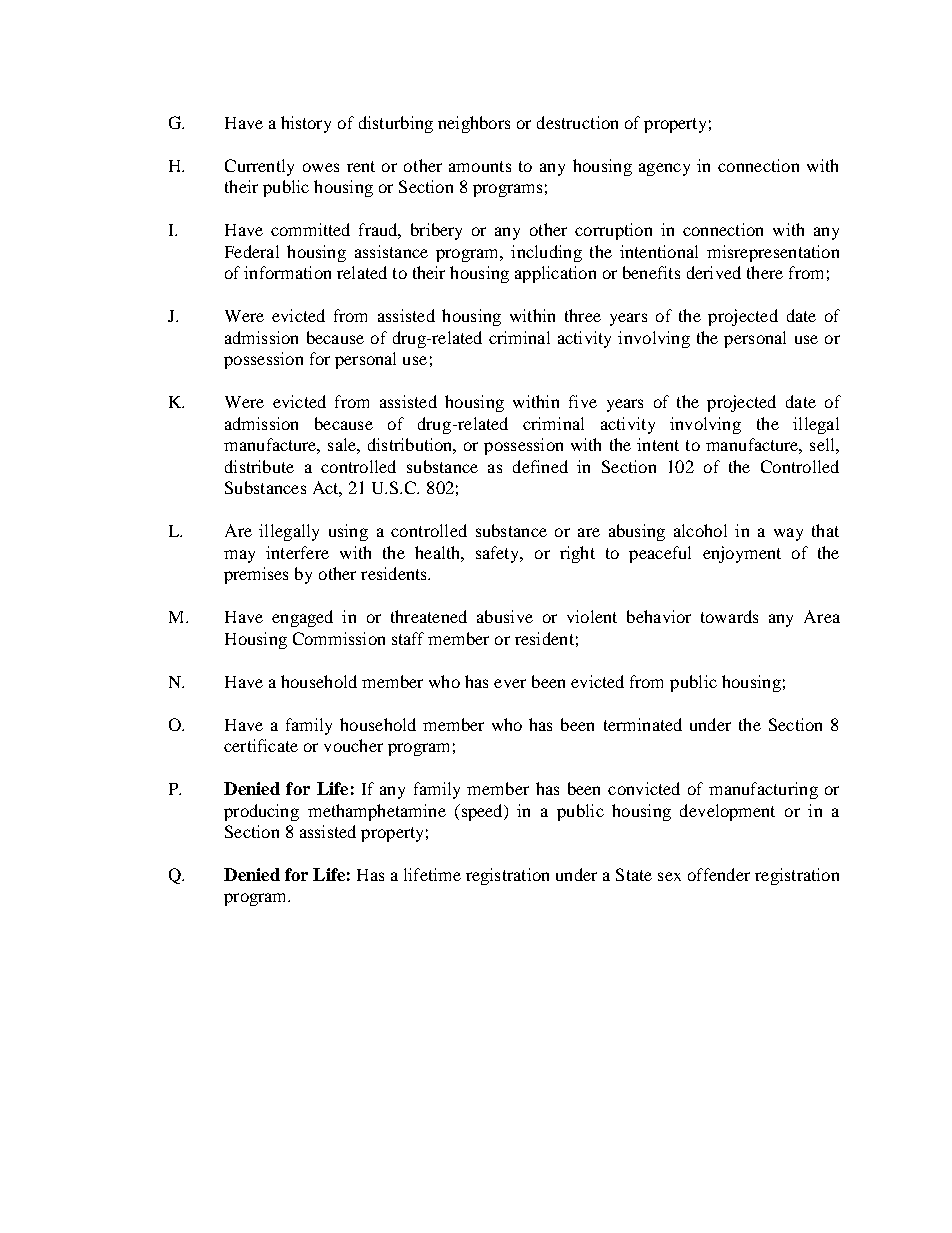  I want to click on speed, so click(482, 812).
